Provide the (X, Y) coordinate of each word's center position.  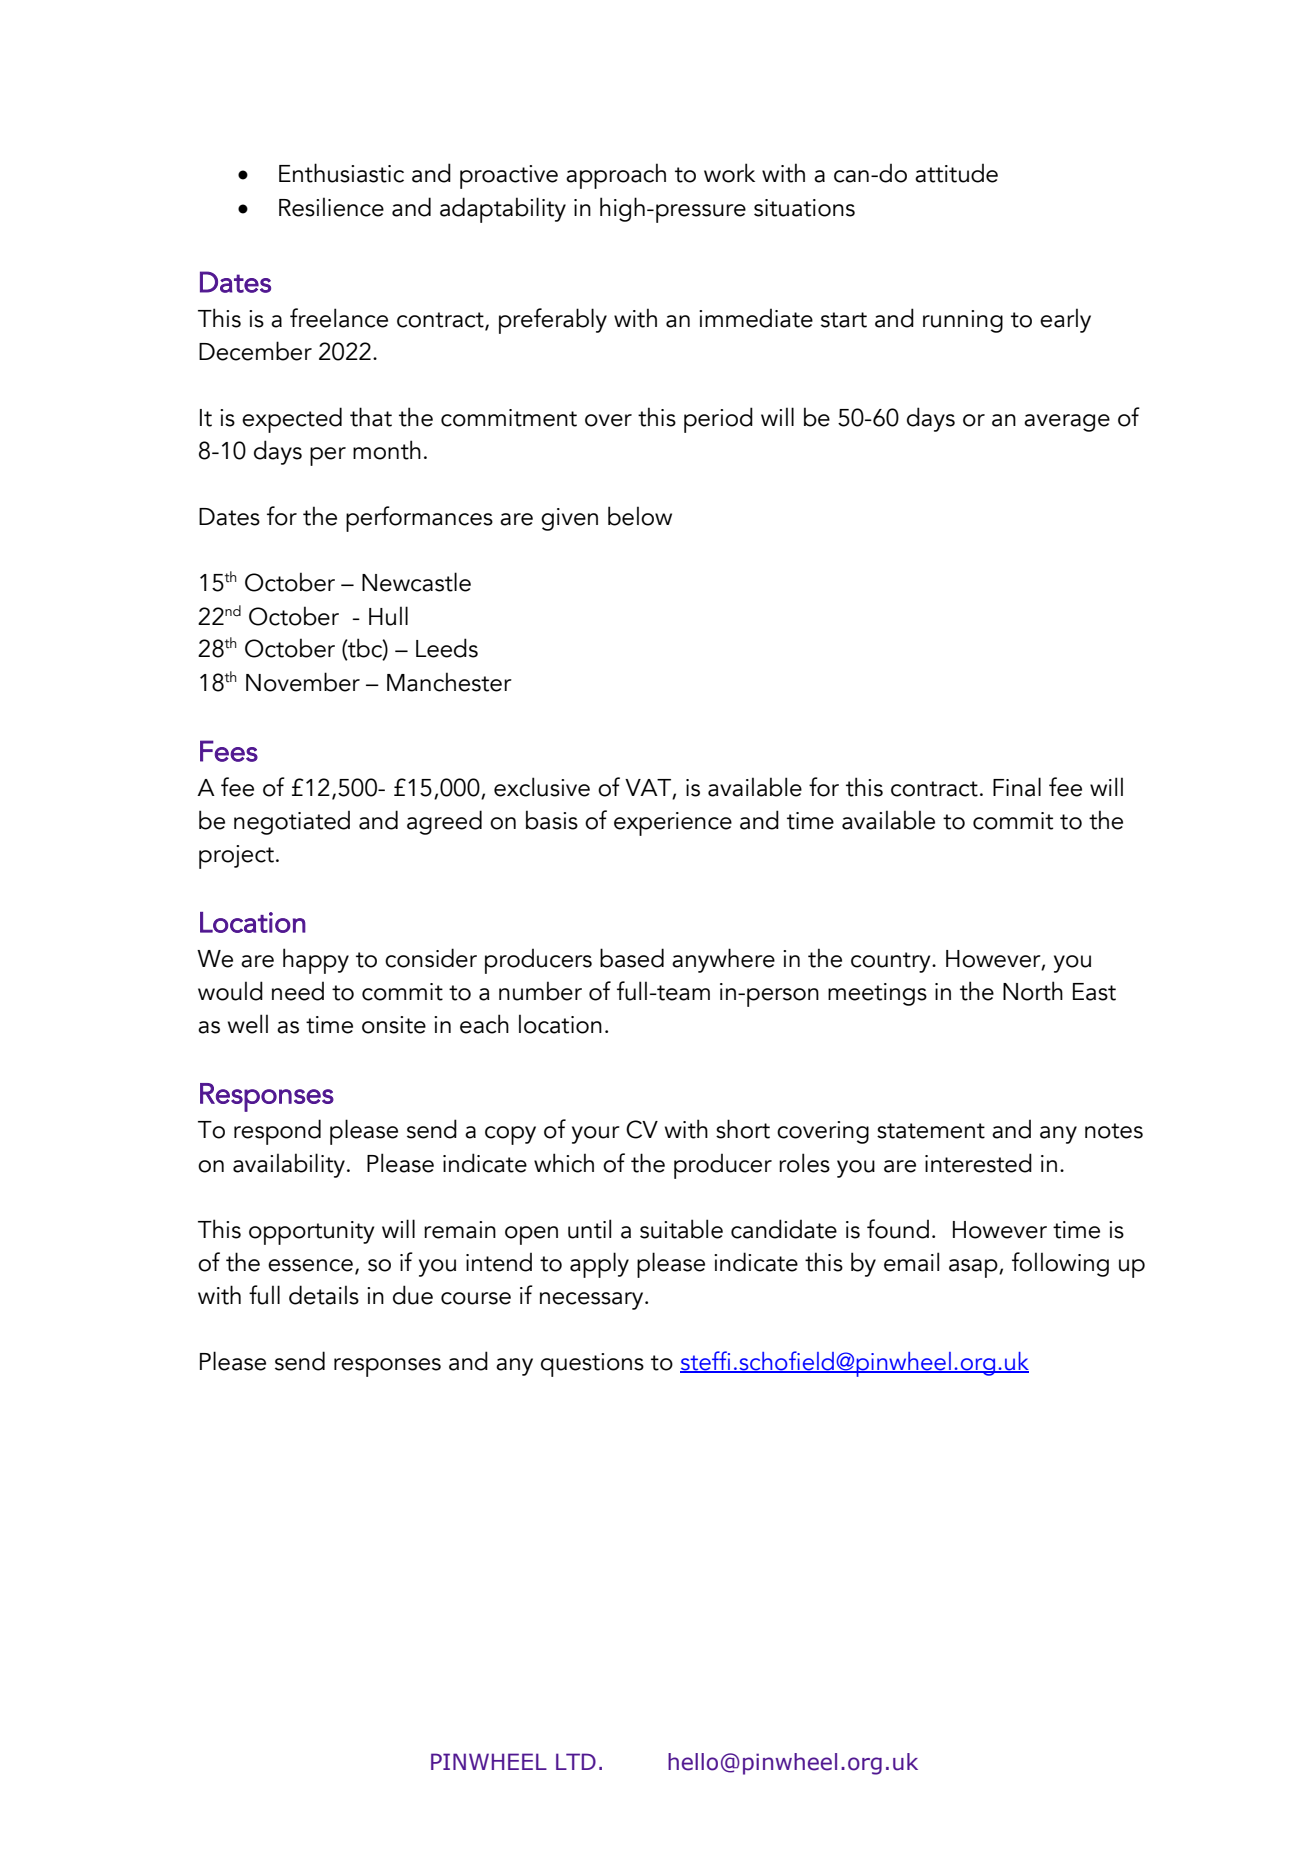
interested (978, 1163)
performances (419, 519)
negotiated (292, 822)
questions (592, 1365)
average (1067, 423)
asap (974, 1268)
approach (616, 176)
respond (277, 1132)
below (640, 516)
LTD (576, 1761)
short (743, 1129)
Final (1017, 787)
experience (673, 824)
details (324, 1295)
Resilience (331, 207)
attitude (956, 173)
